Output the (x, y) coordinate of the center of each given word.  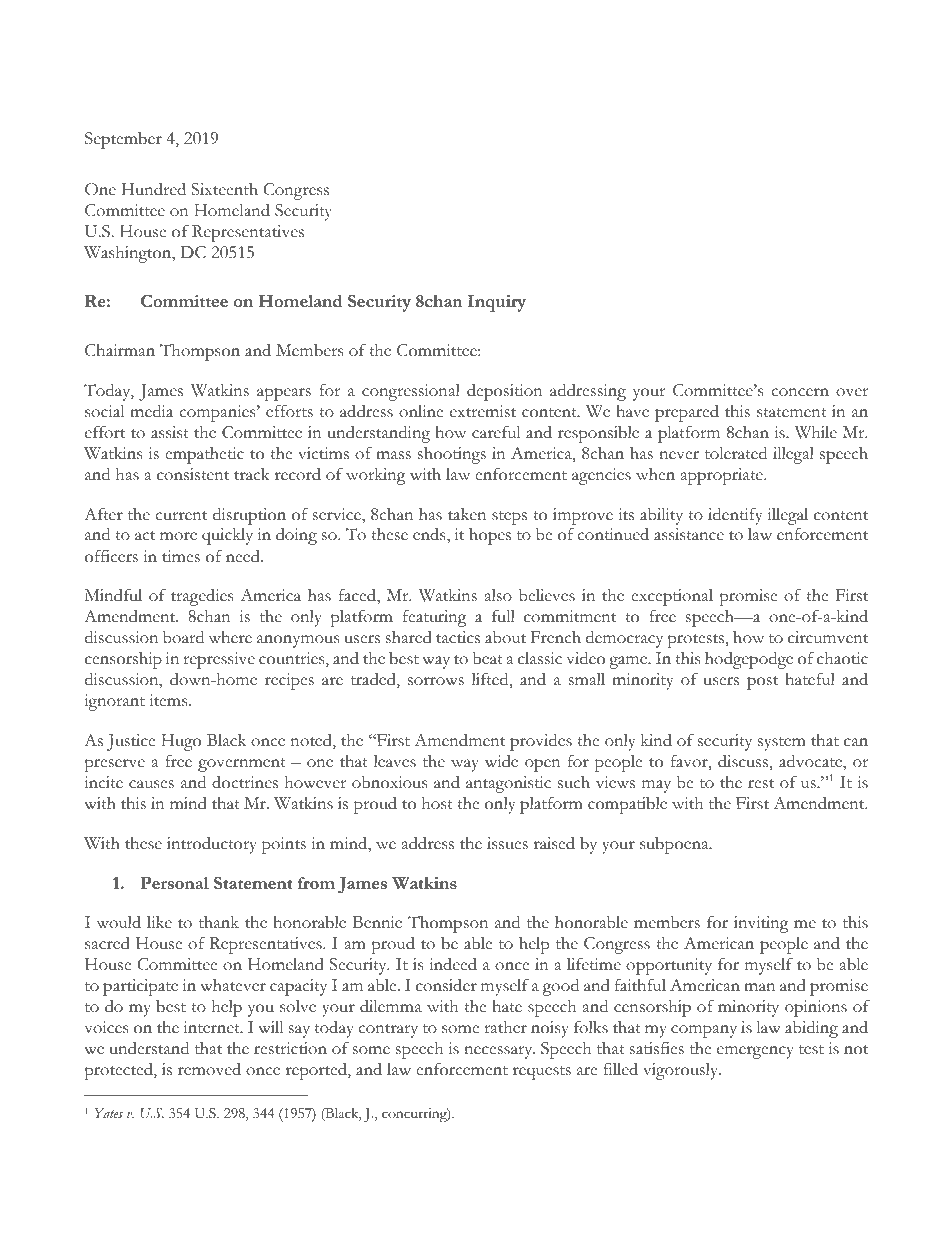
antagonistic (508, 784)
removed (209, 1069)
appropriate (723, 476)
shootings (452, 455)
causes (151, 784)
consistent (193, 474)
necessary (499, 1052)
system (782, 744)
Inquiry (497, 303)
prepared (687, 413)
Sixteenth (224, 189)
